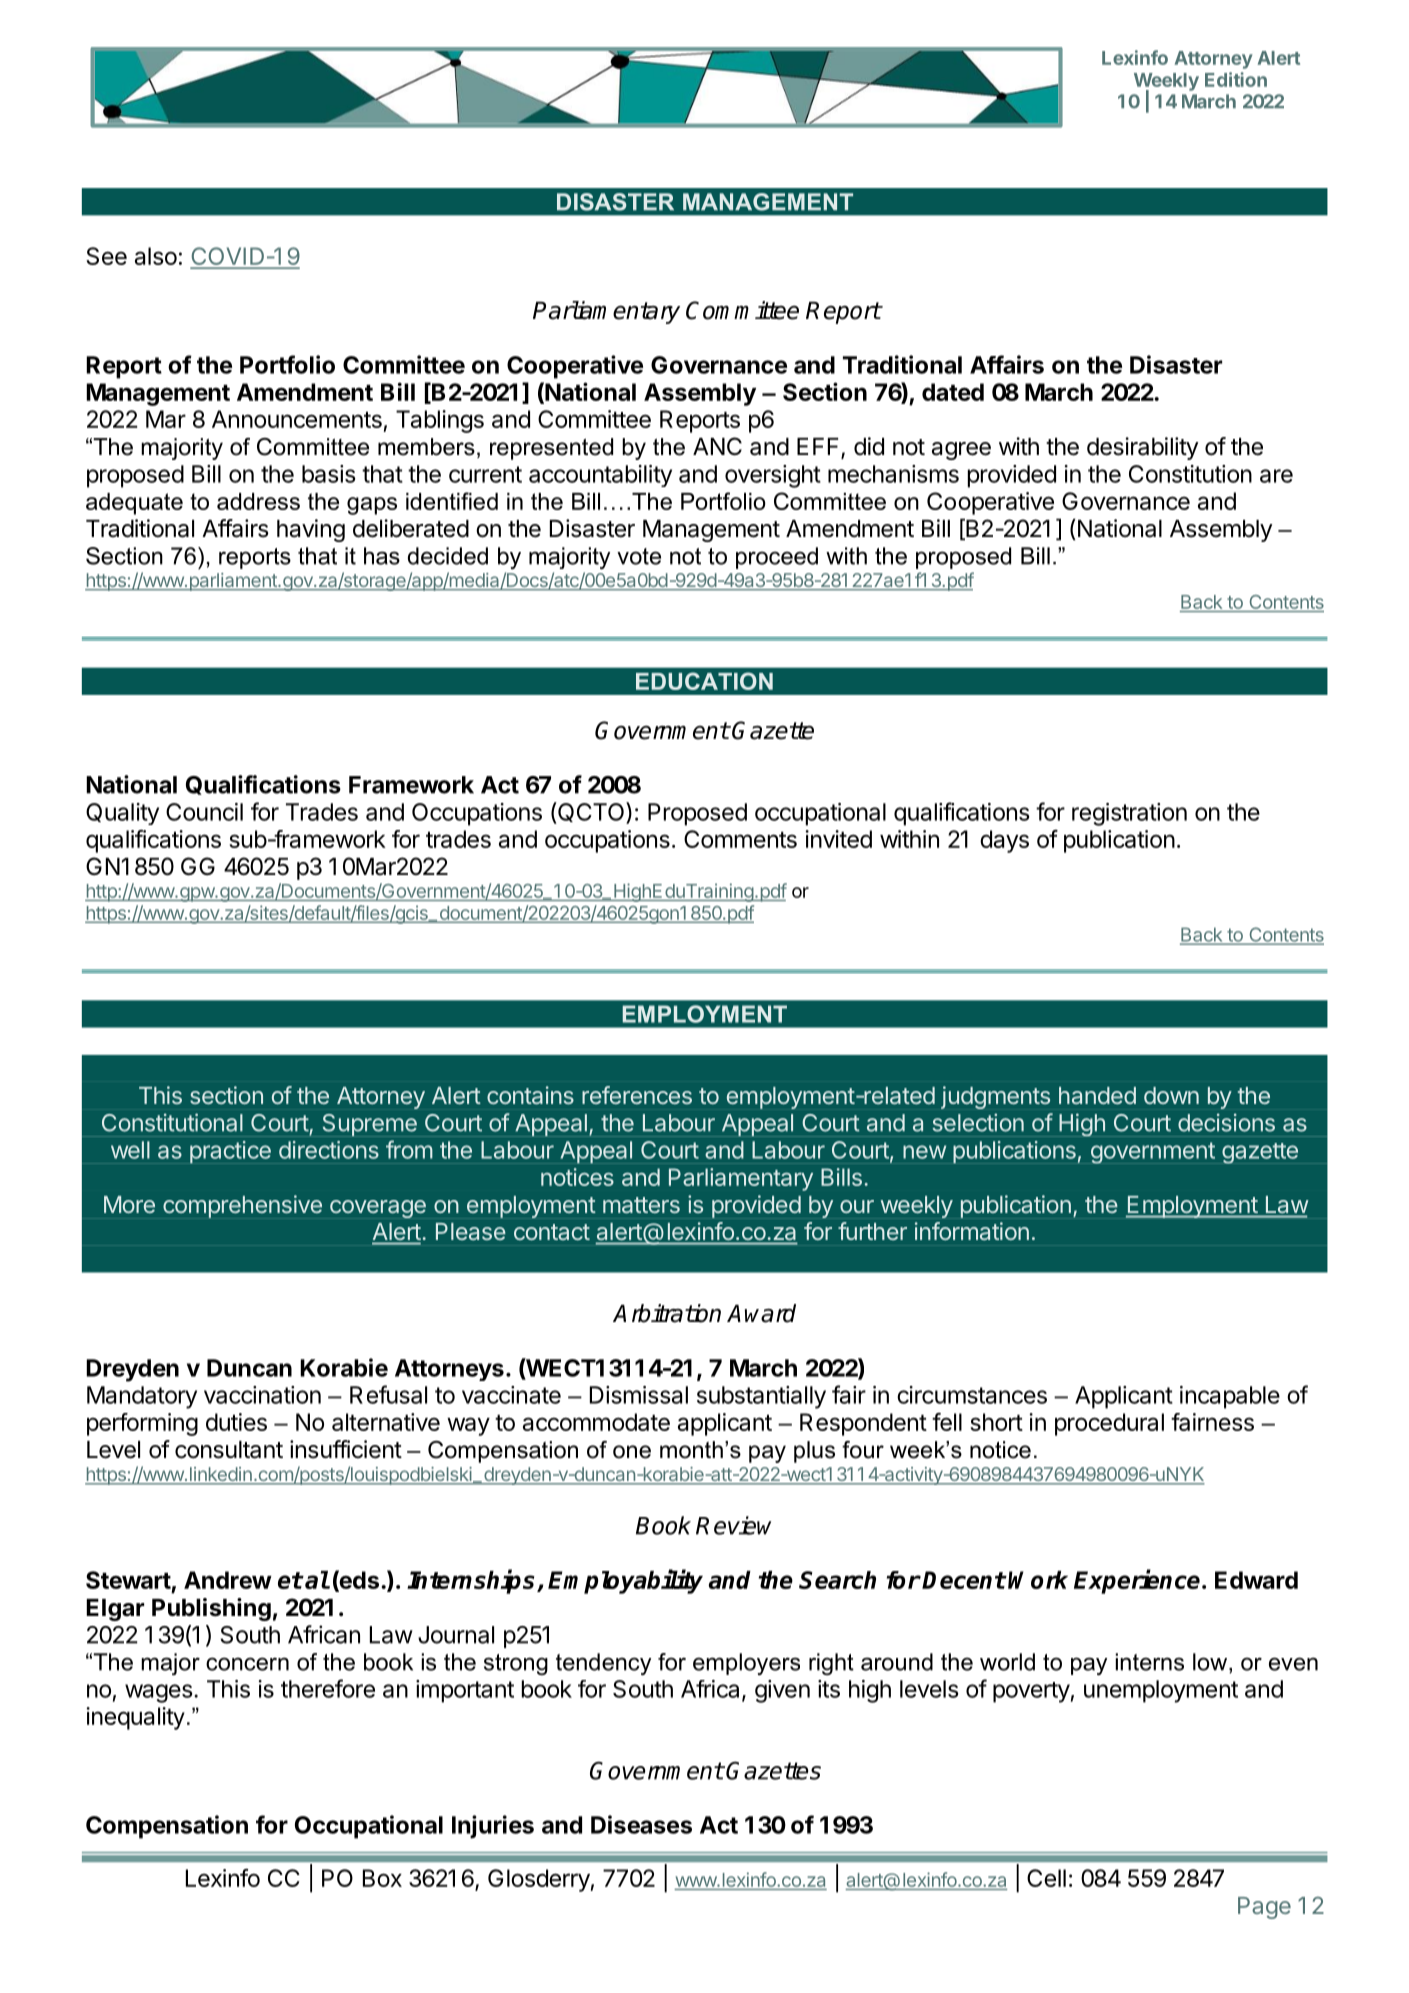 The height and width of the document is (1993, 1409). I want to click on vote, so click(639, 556).
